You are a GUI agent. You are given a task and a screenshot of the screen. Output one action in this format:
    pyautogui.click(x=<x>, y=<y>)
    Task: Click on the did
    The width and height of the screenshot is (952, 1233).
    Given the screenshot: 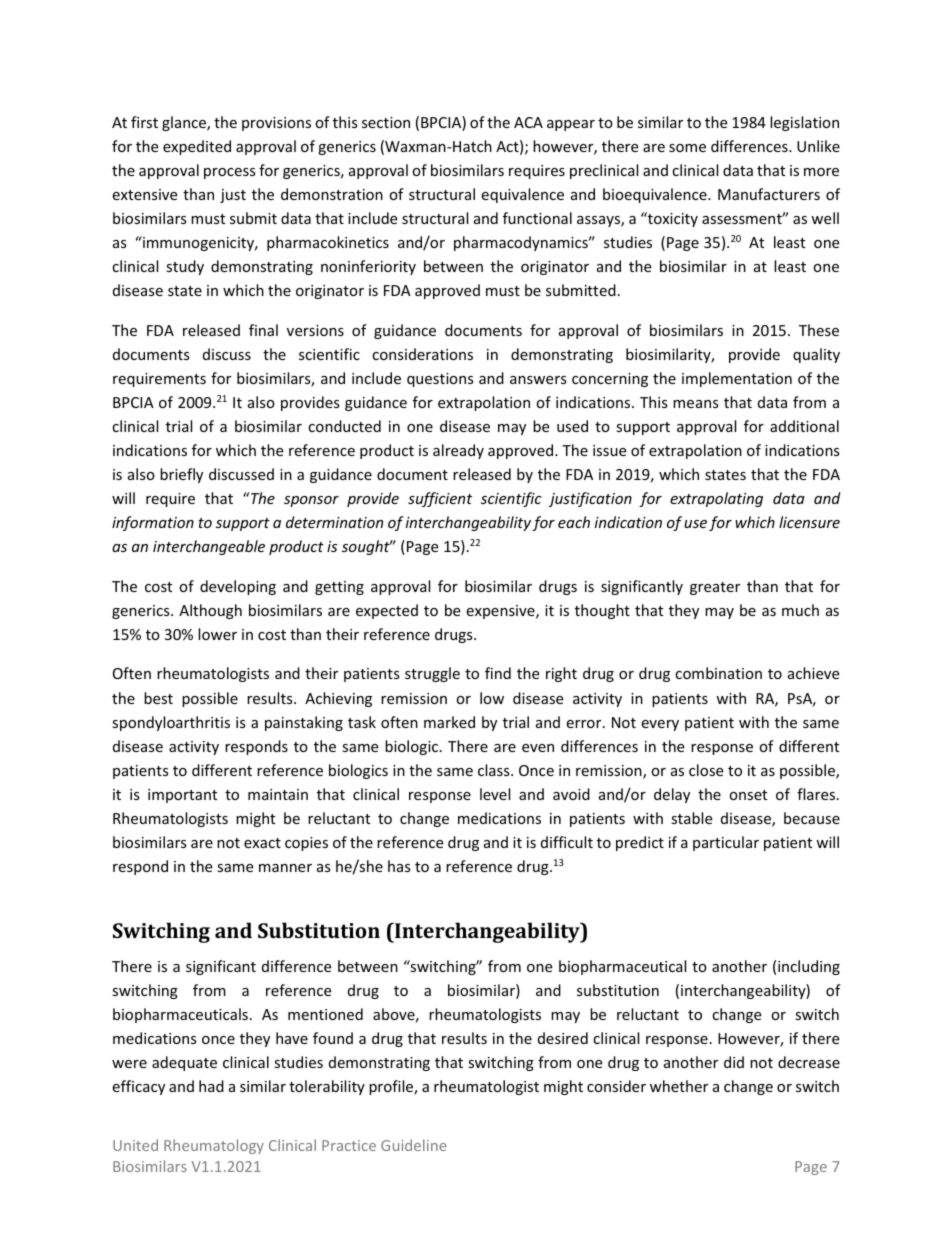 What is the action you would take?
    pyautogui.click(x=734, y=1062)
